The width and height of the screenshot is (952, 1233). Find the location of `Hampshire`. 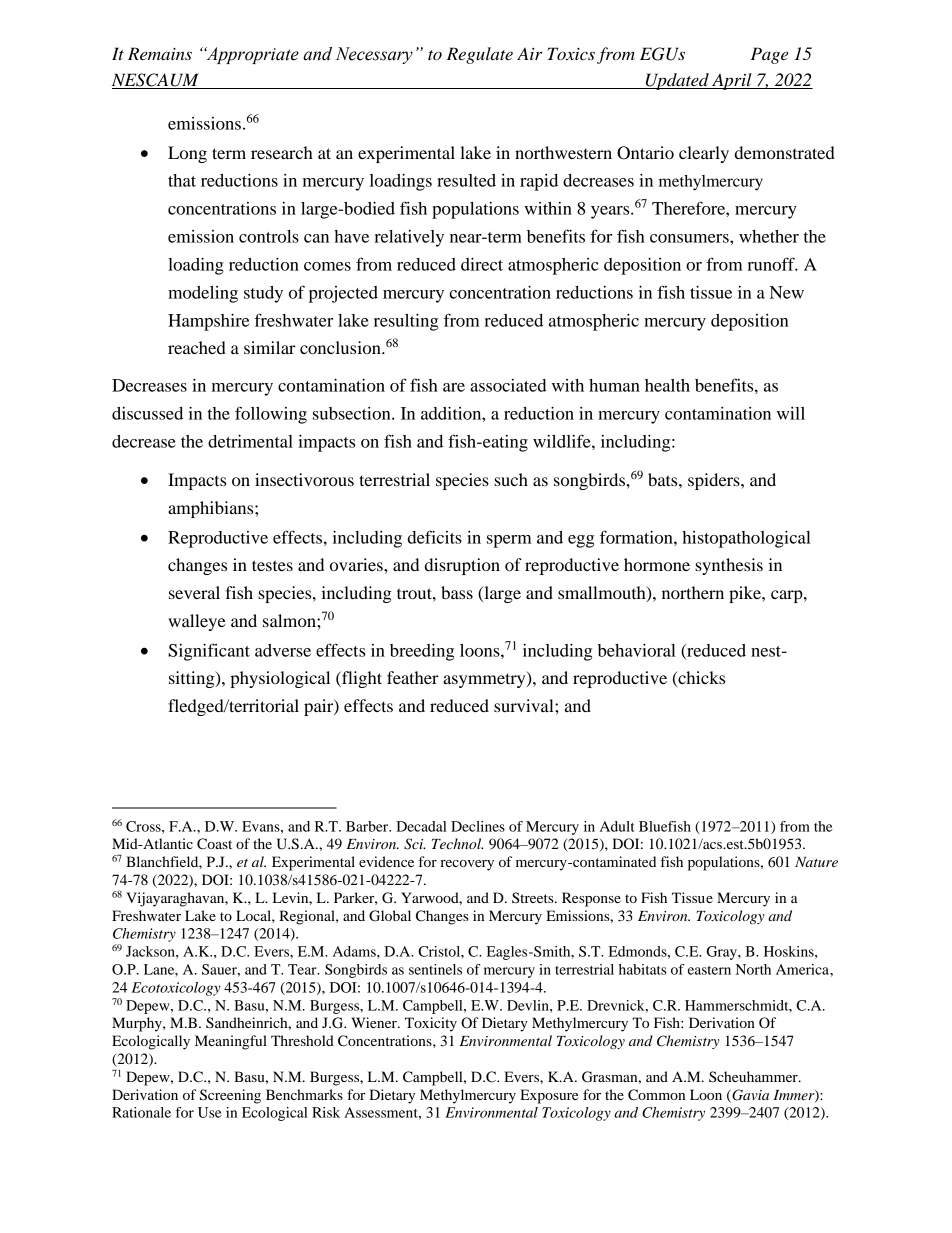

Hampshire is located at coordinates (208, 322).
